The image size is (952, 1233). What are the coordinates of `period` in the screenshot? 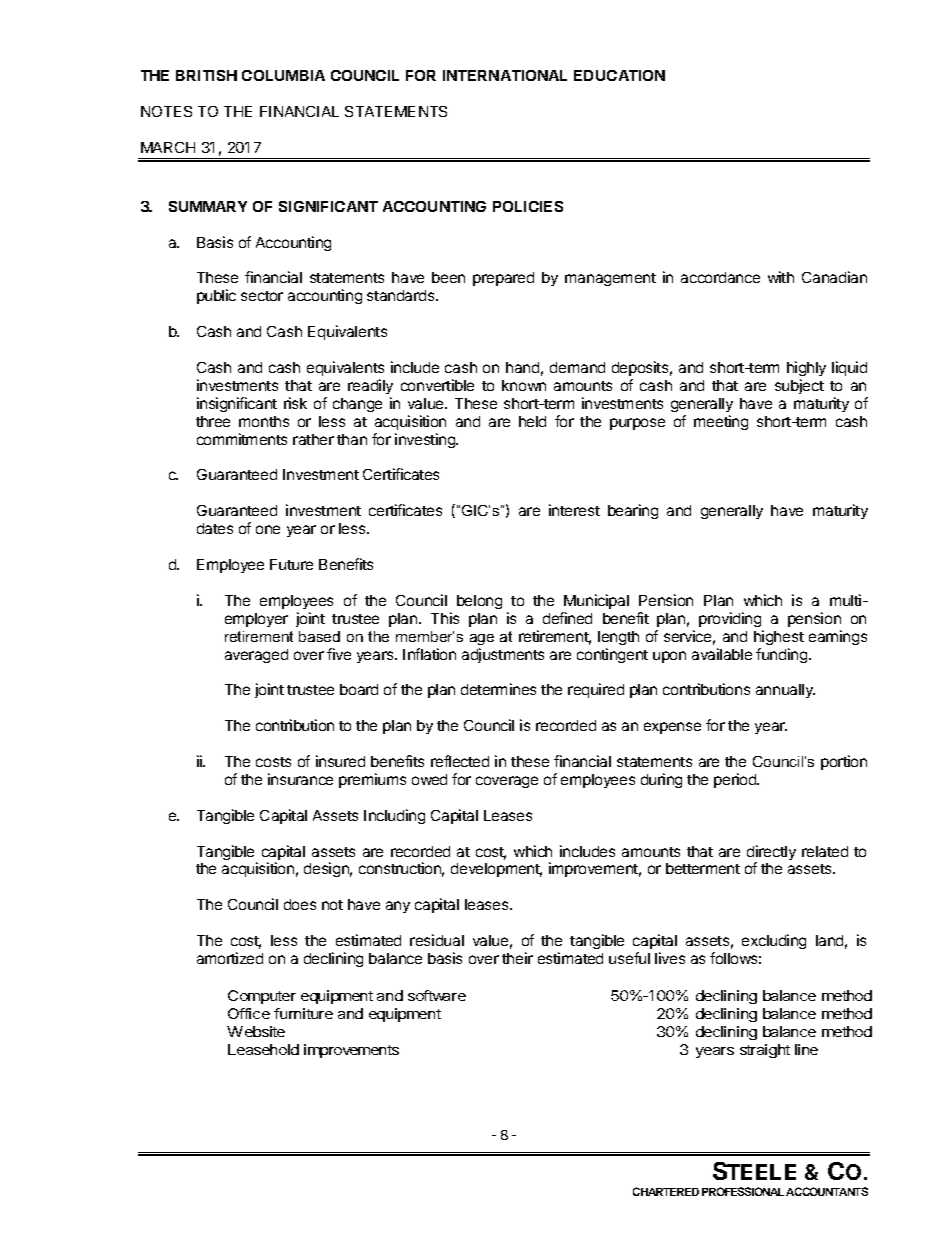 It's located at (736, 780).
